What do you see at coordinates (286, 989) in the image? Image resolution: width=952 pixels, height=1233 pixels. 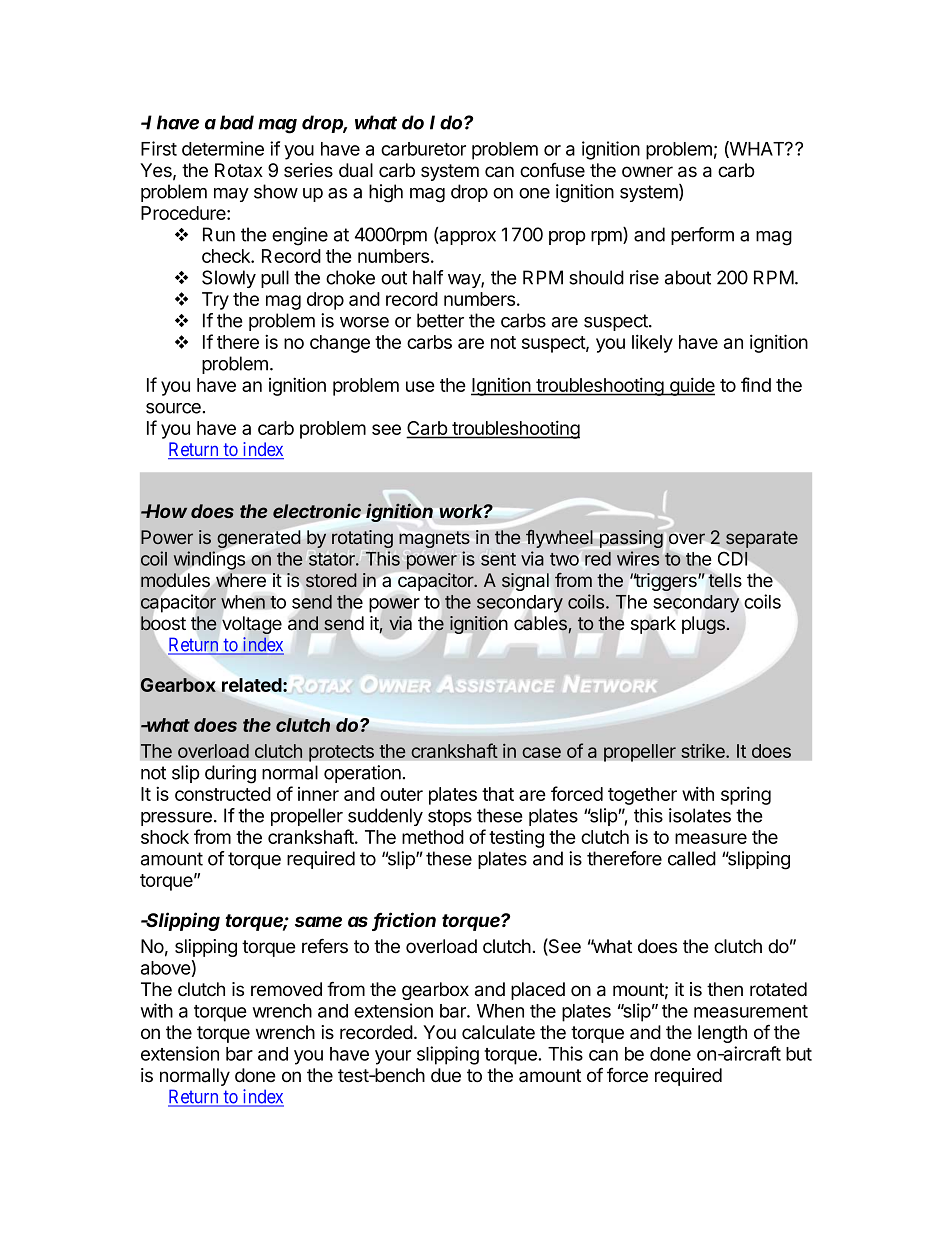 I see `removed` at bounding box center [286, 989].
